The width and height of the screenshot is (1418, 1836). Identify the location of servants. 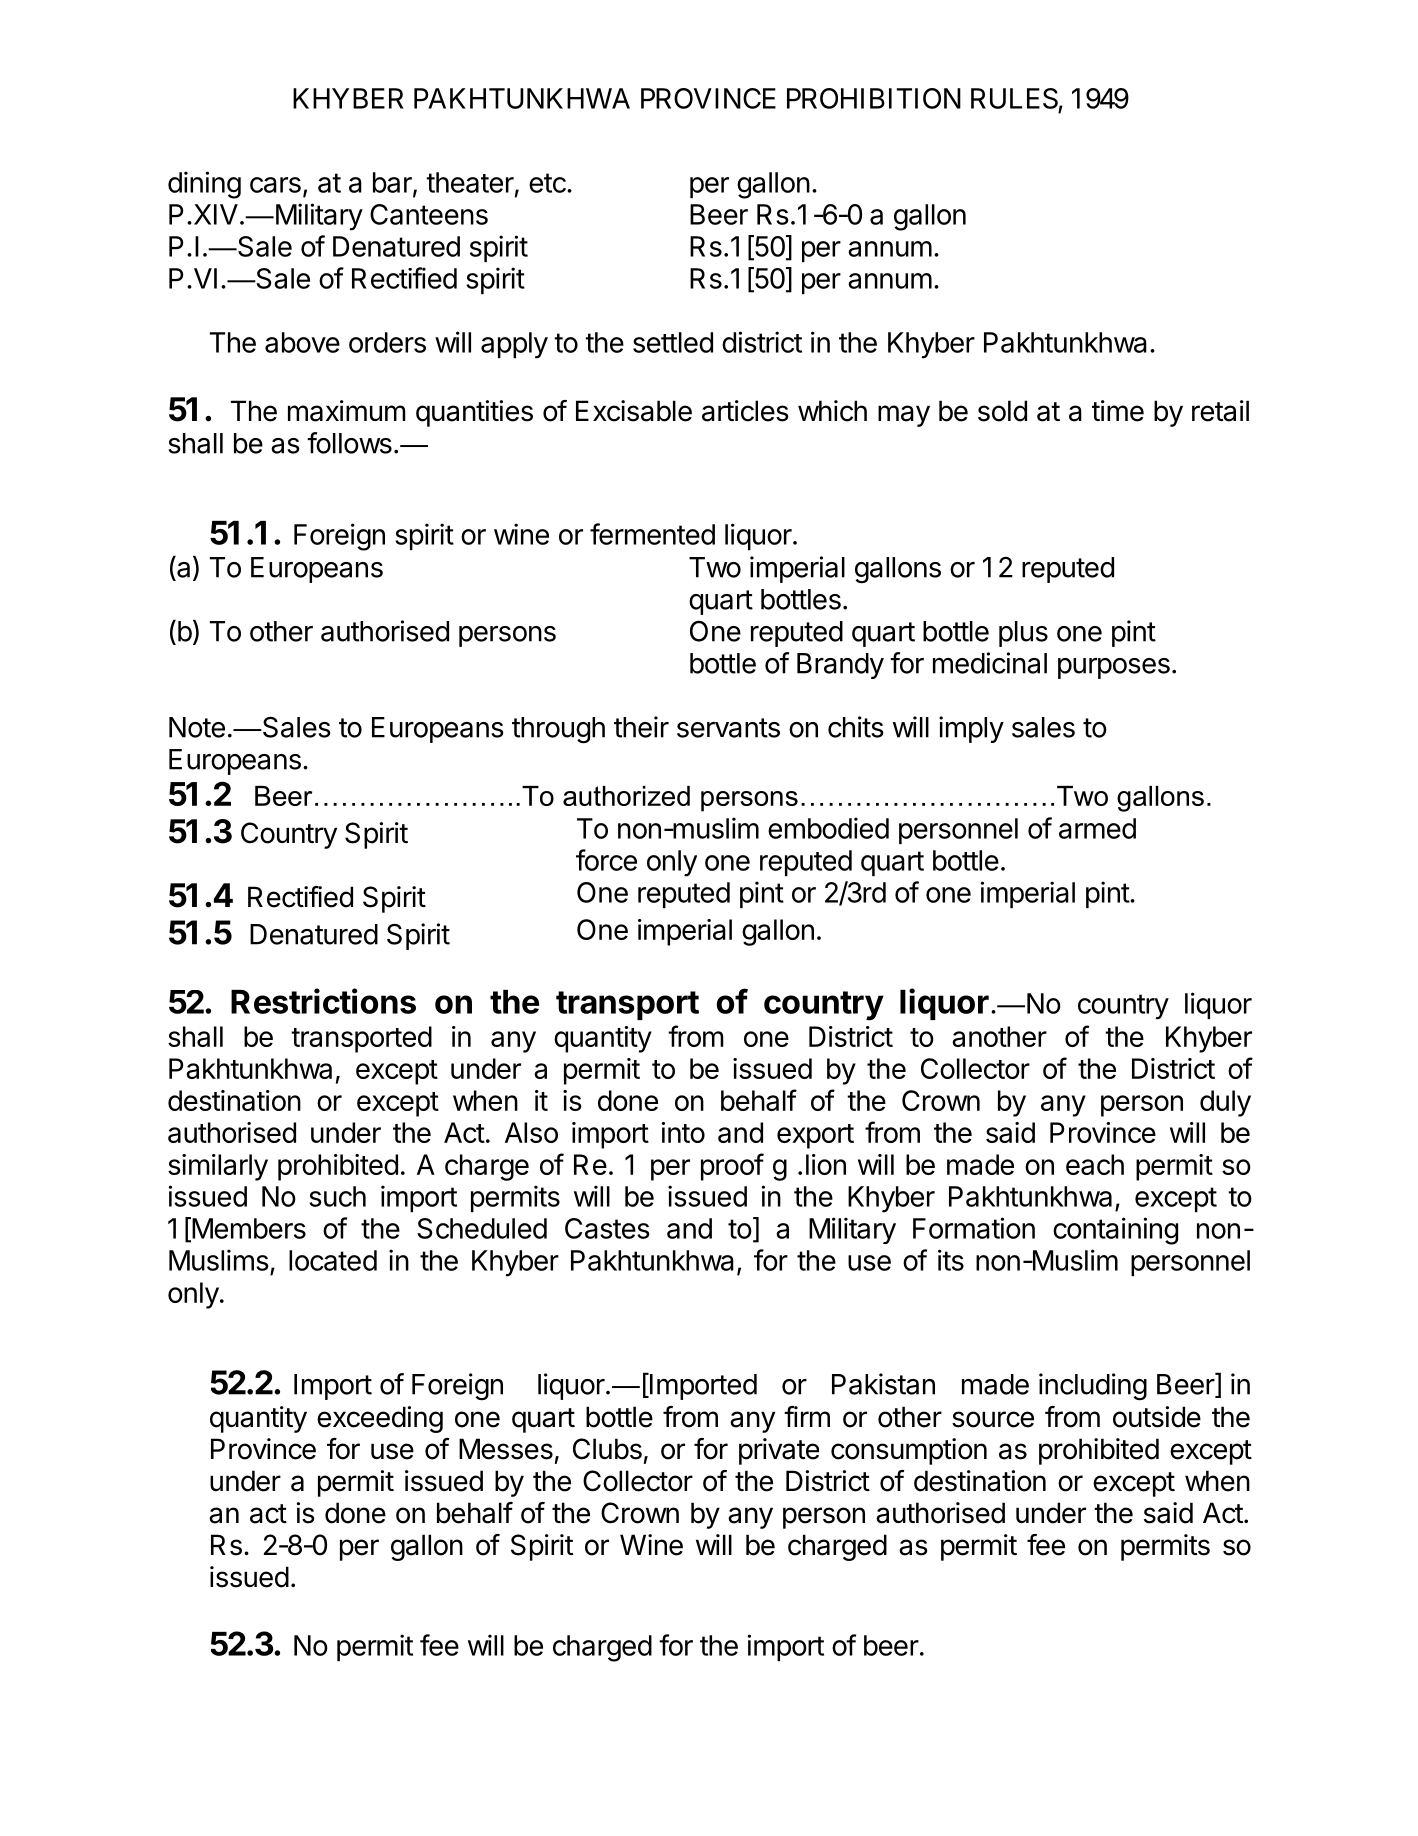
(728, 728).
